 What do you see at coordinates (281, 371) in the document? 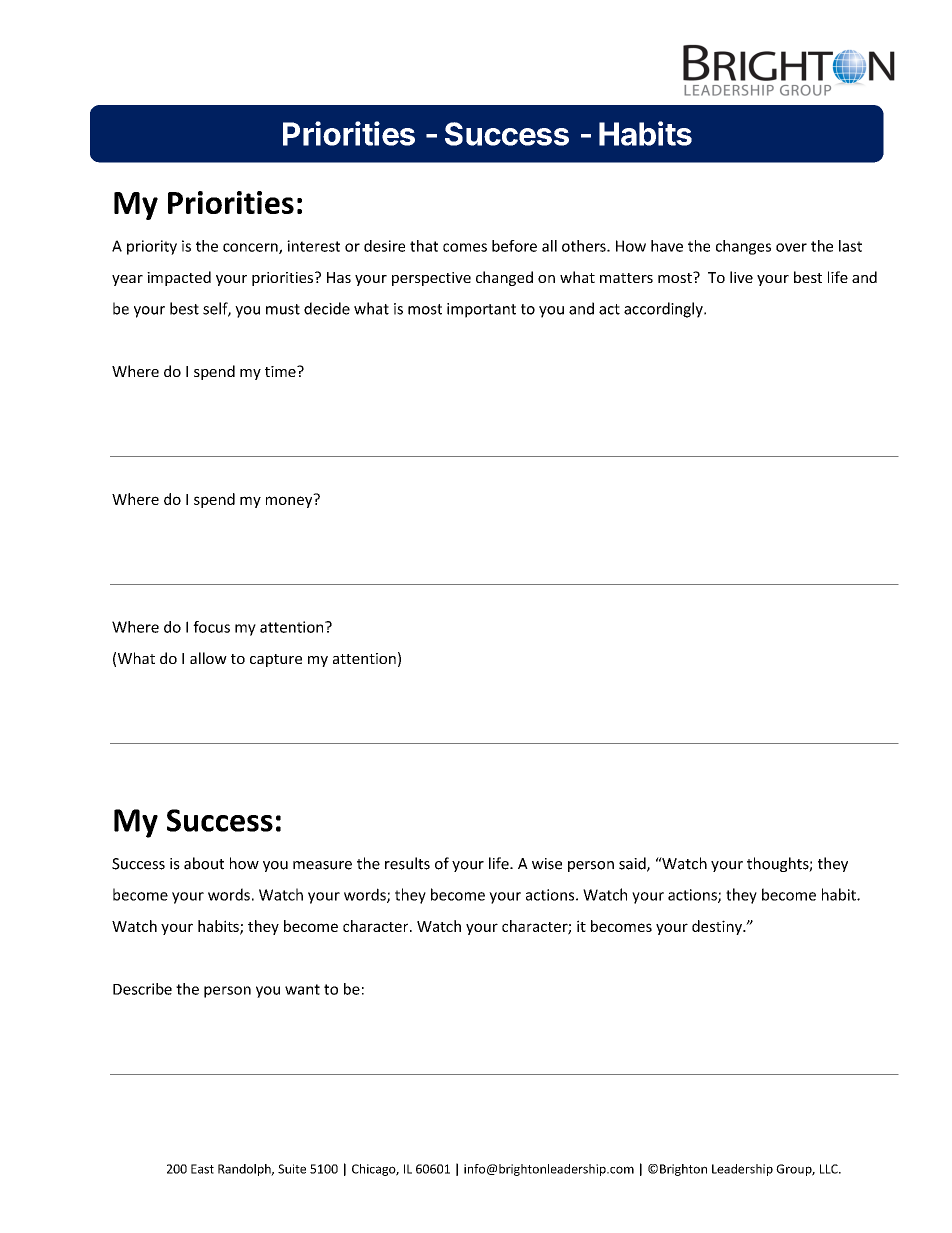
I see `time` at bounding box center [281, 371].
